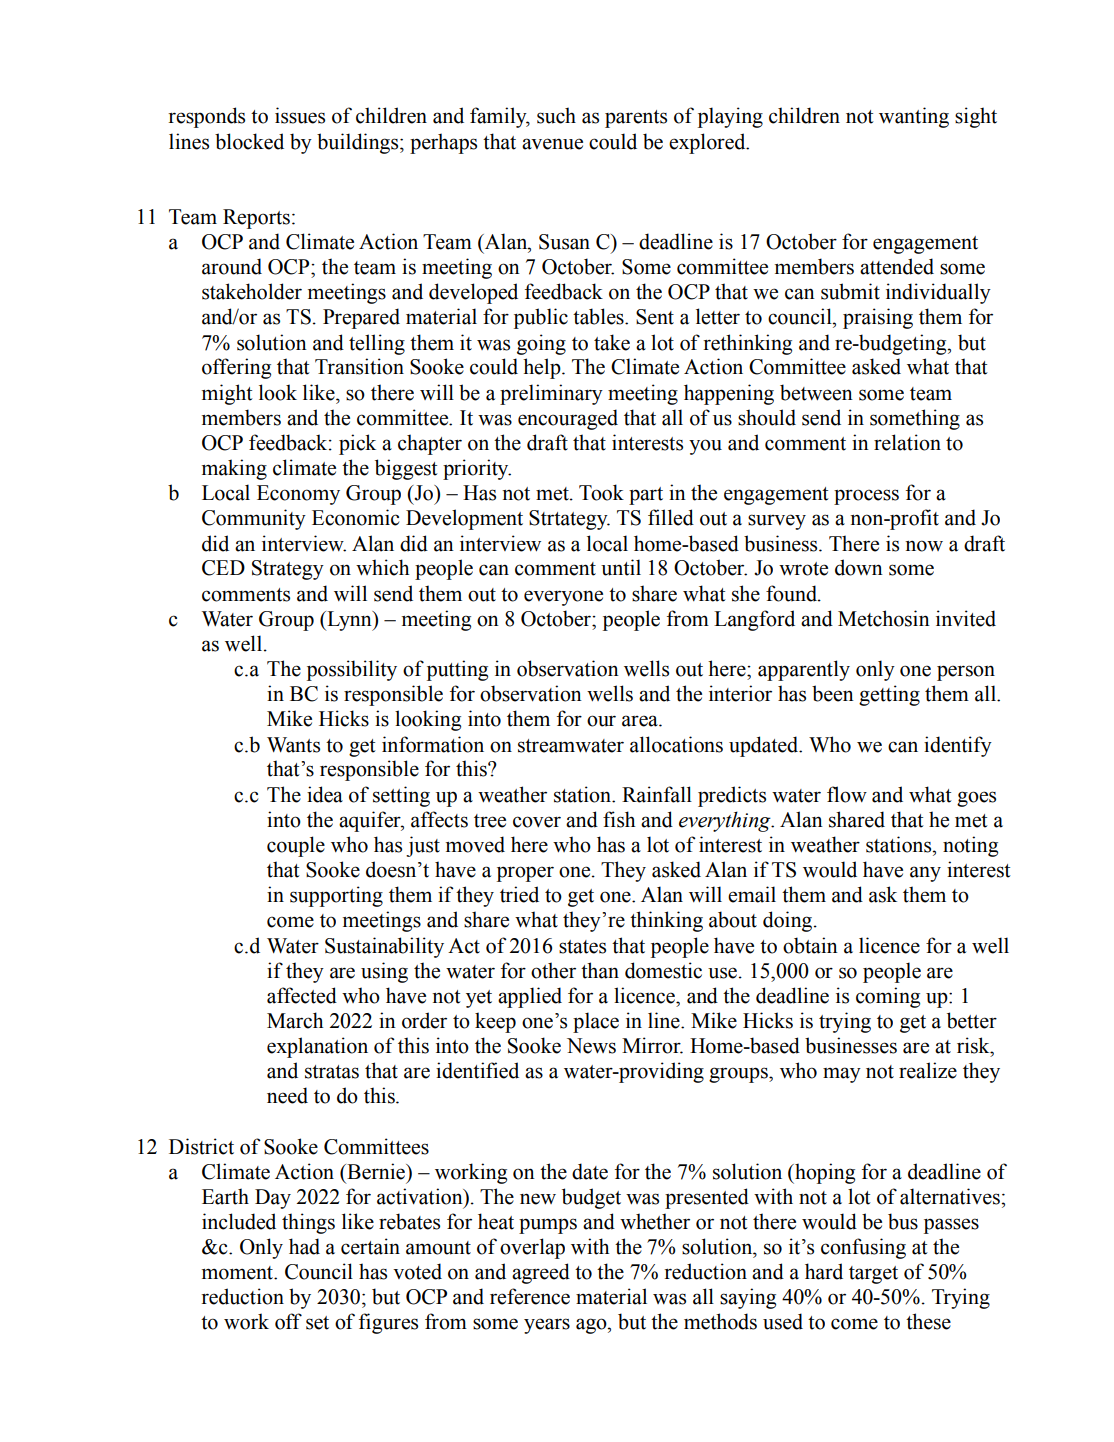 The height and width of the document is (1442, 1114). I want to click on wanting, so click(914, 117).
